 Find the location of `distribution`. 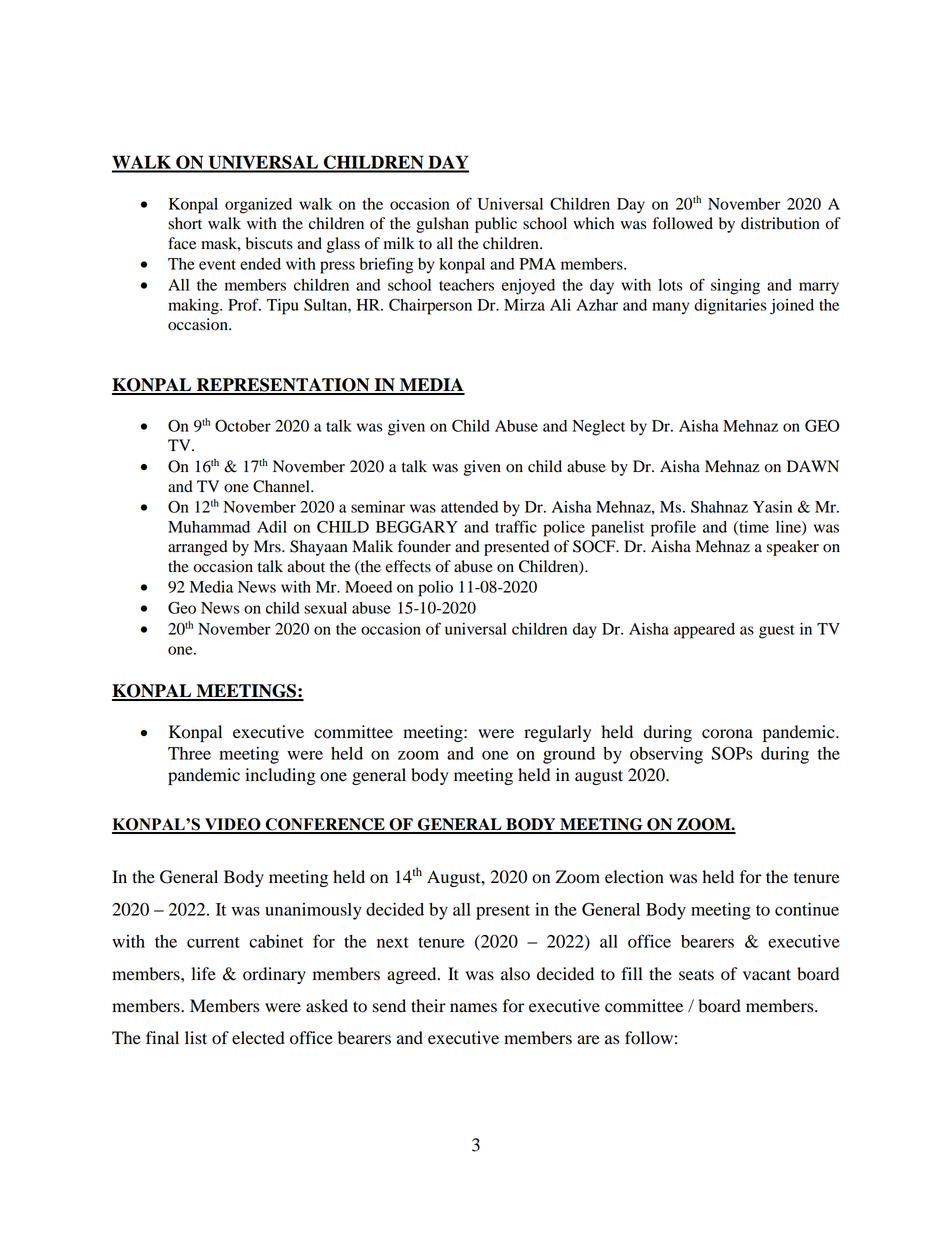

distribution is located at coordinates (780, 223).
